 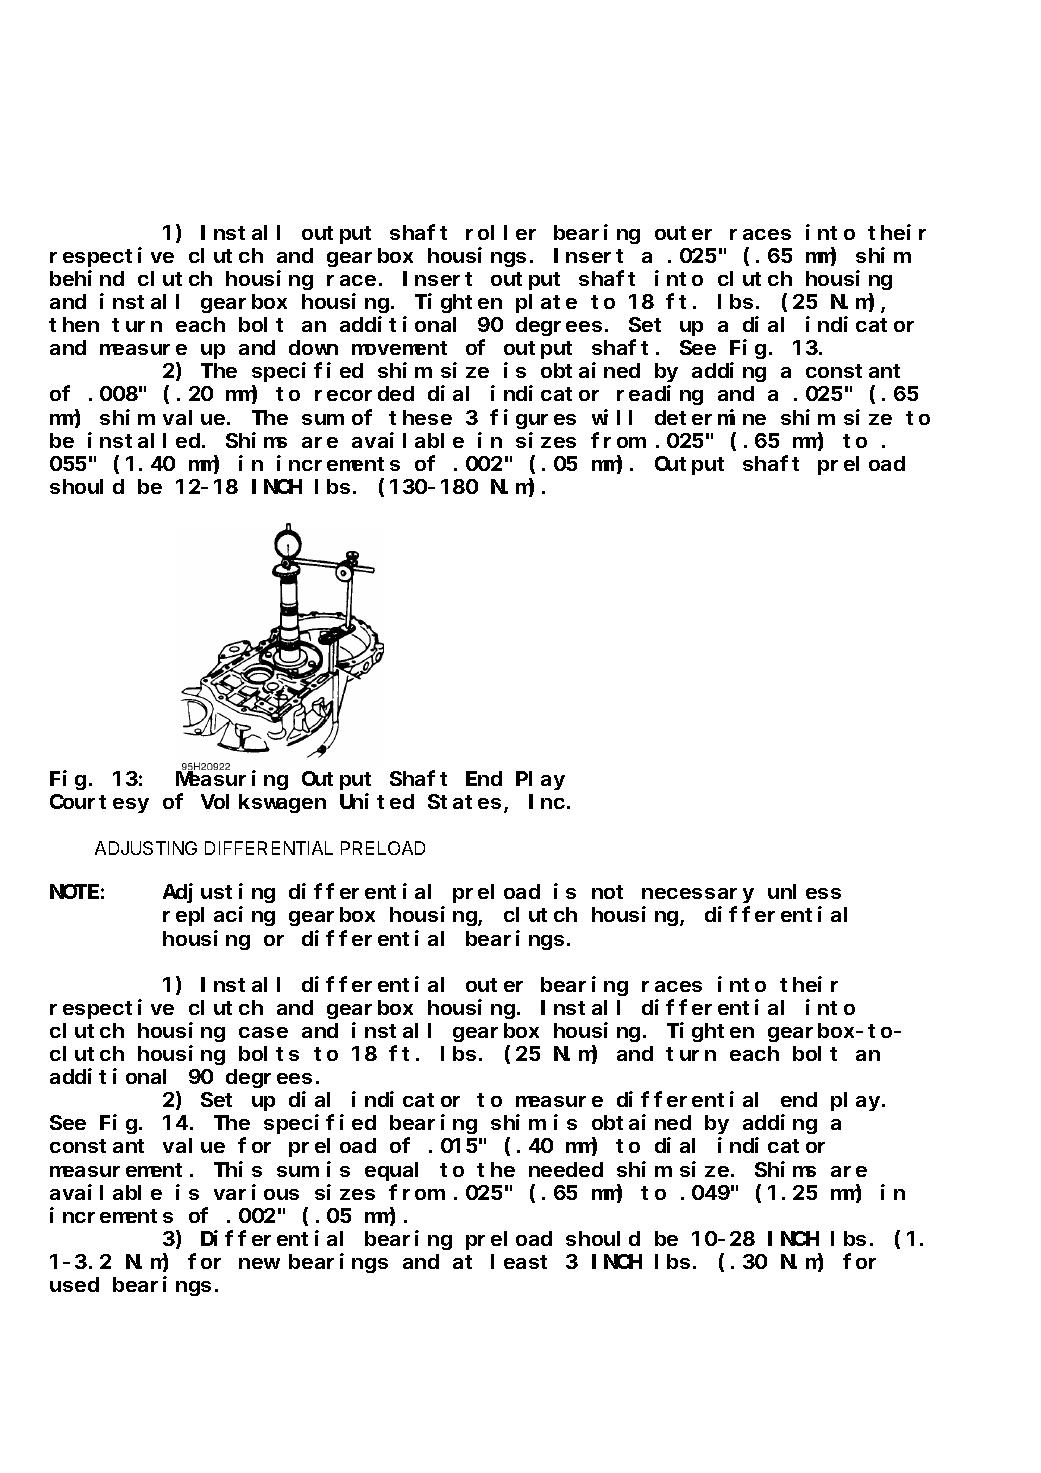 What do you see at coordinates (501, 232) in the document?
I see `roller` at bounding box center [501, 232].
